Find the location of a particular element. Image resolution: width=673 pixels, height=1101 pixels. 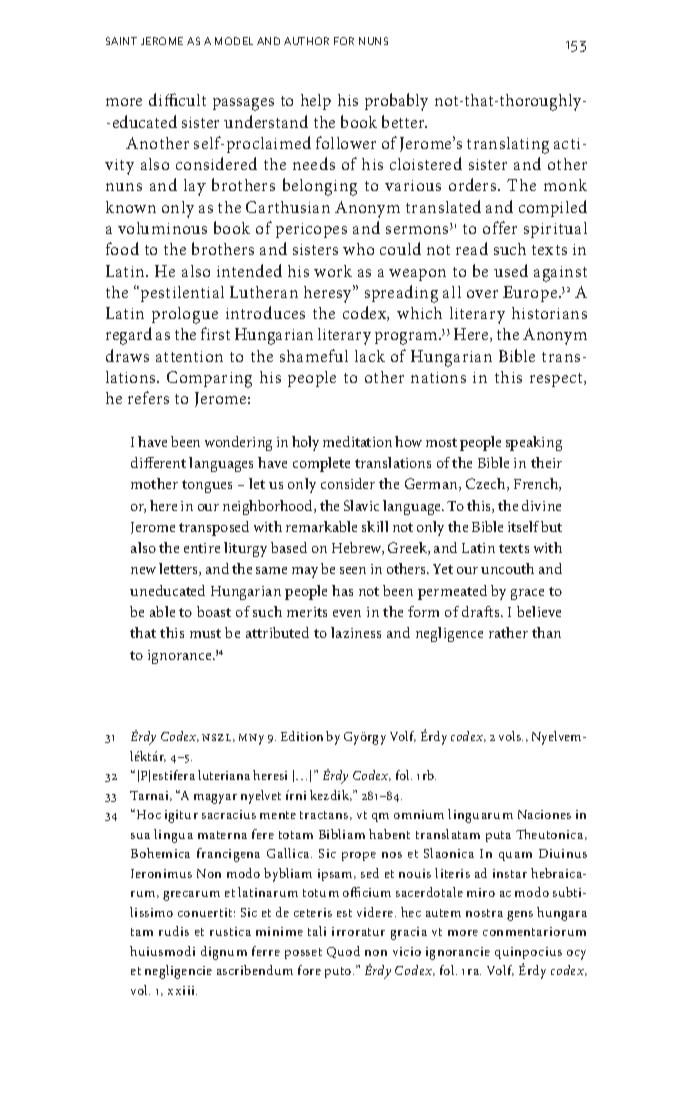

vols is located at coordinates (511, 736).
